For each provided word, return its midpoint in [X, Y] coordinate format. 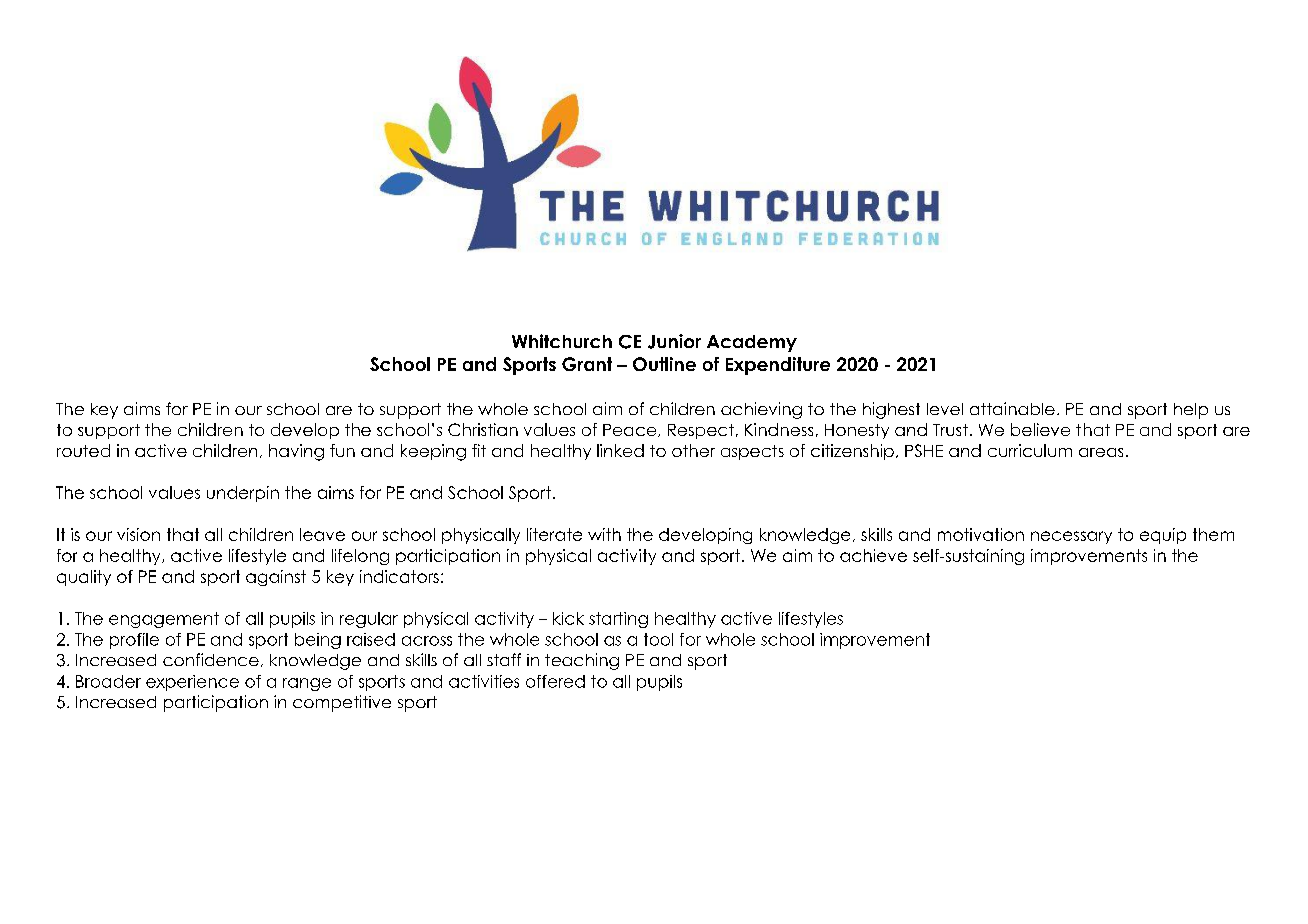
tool [658, 639]
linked [620, 450]
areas [1101, 452]
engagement [164, 620]
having [296, 452]
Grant [587, 364]
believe [1040, 429]
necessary [1071, 537]
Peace [631, 430]
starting [618, 620]
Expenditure [778, 366]
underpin [243, 494]
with [604, 534]
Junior [674, 341]
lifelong [360, 557]
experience [192, 683]
